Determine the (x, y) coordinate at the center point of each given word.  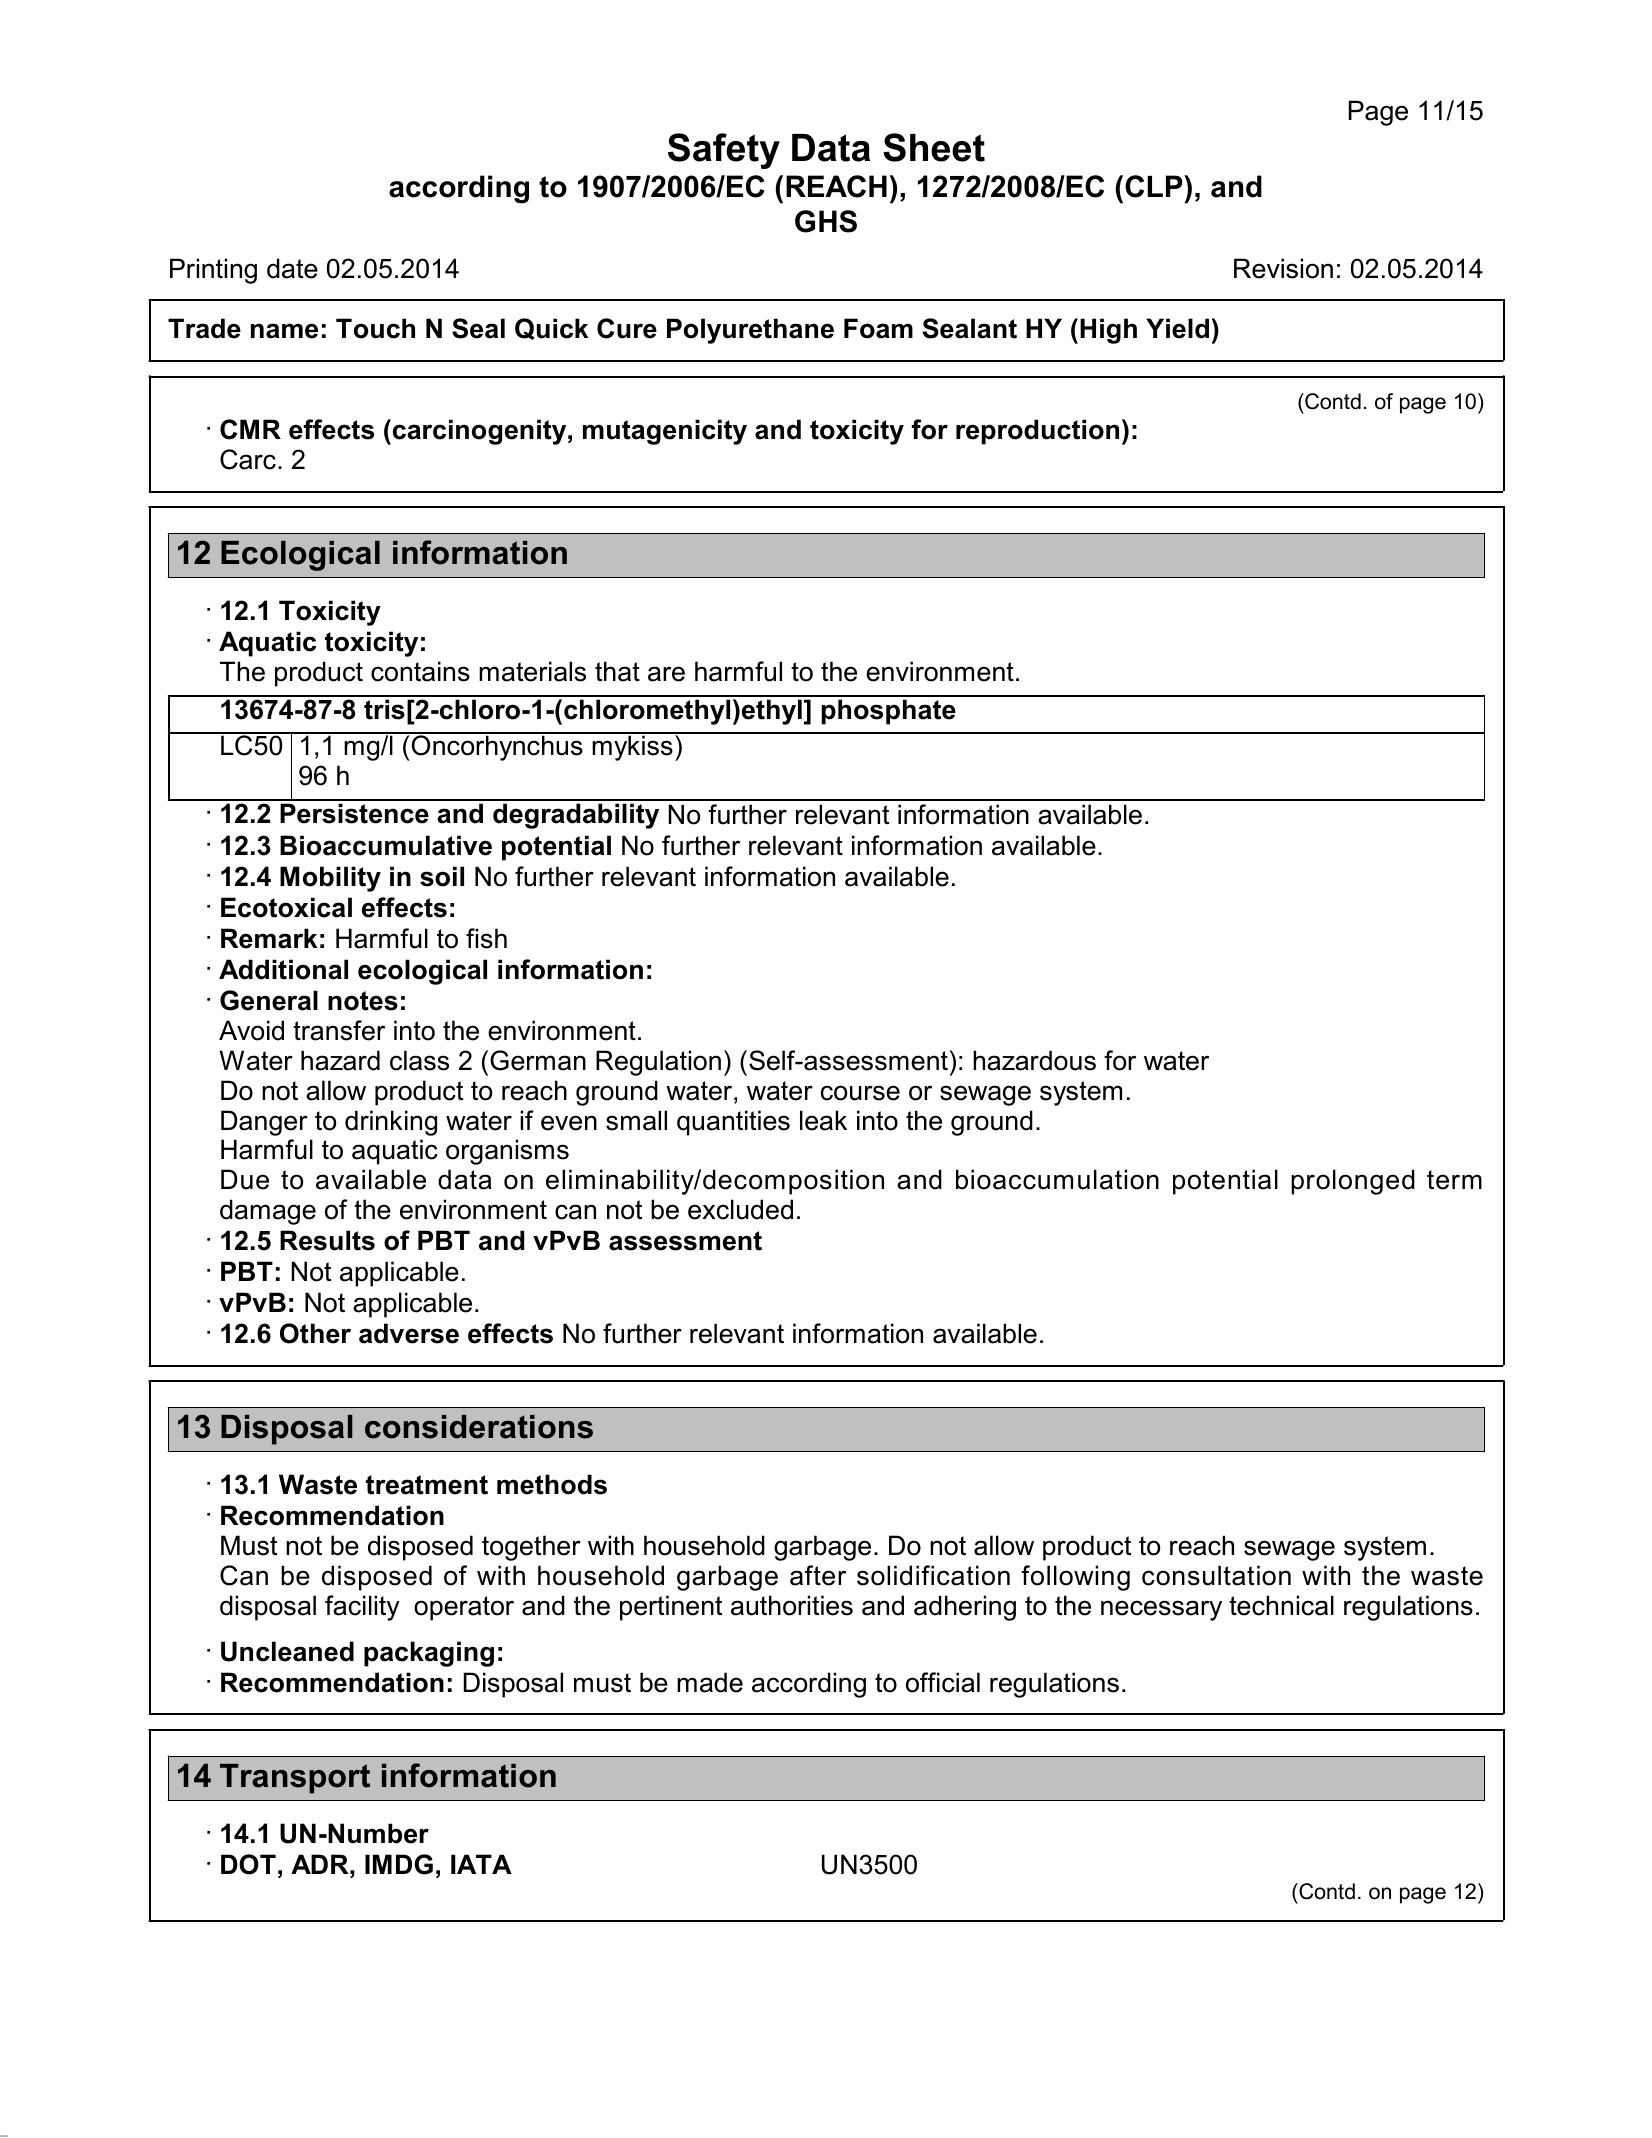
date (292, 268)
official (943, 1682)
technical (1281, 1605)
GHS (826, 221)
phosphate (889, 712)
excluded (740, 1209)
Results (327, 1240)
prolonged (1353, 1182)
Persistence (354, 813)
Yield (1177, 328)
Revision (1283, 268)
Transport (295, 1779)
